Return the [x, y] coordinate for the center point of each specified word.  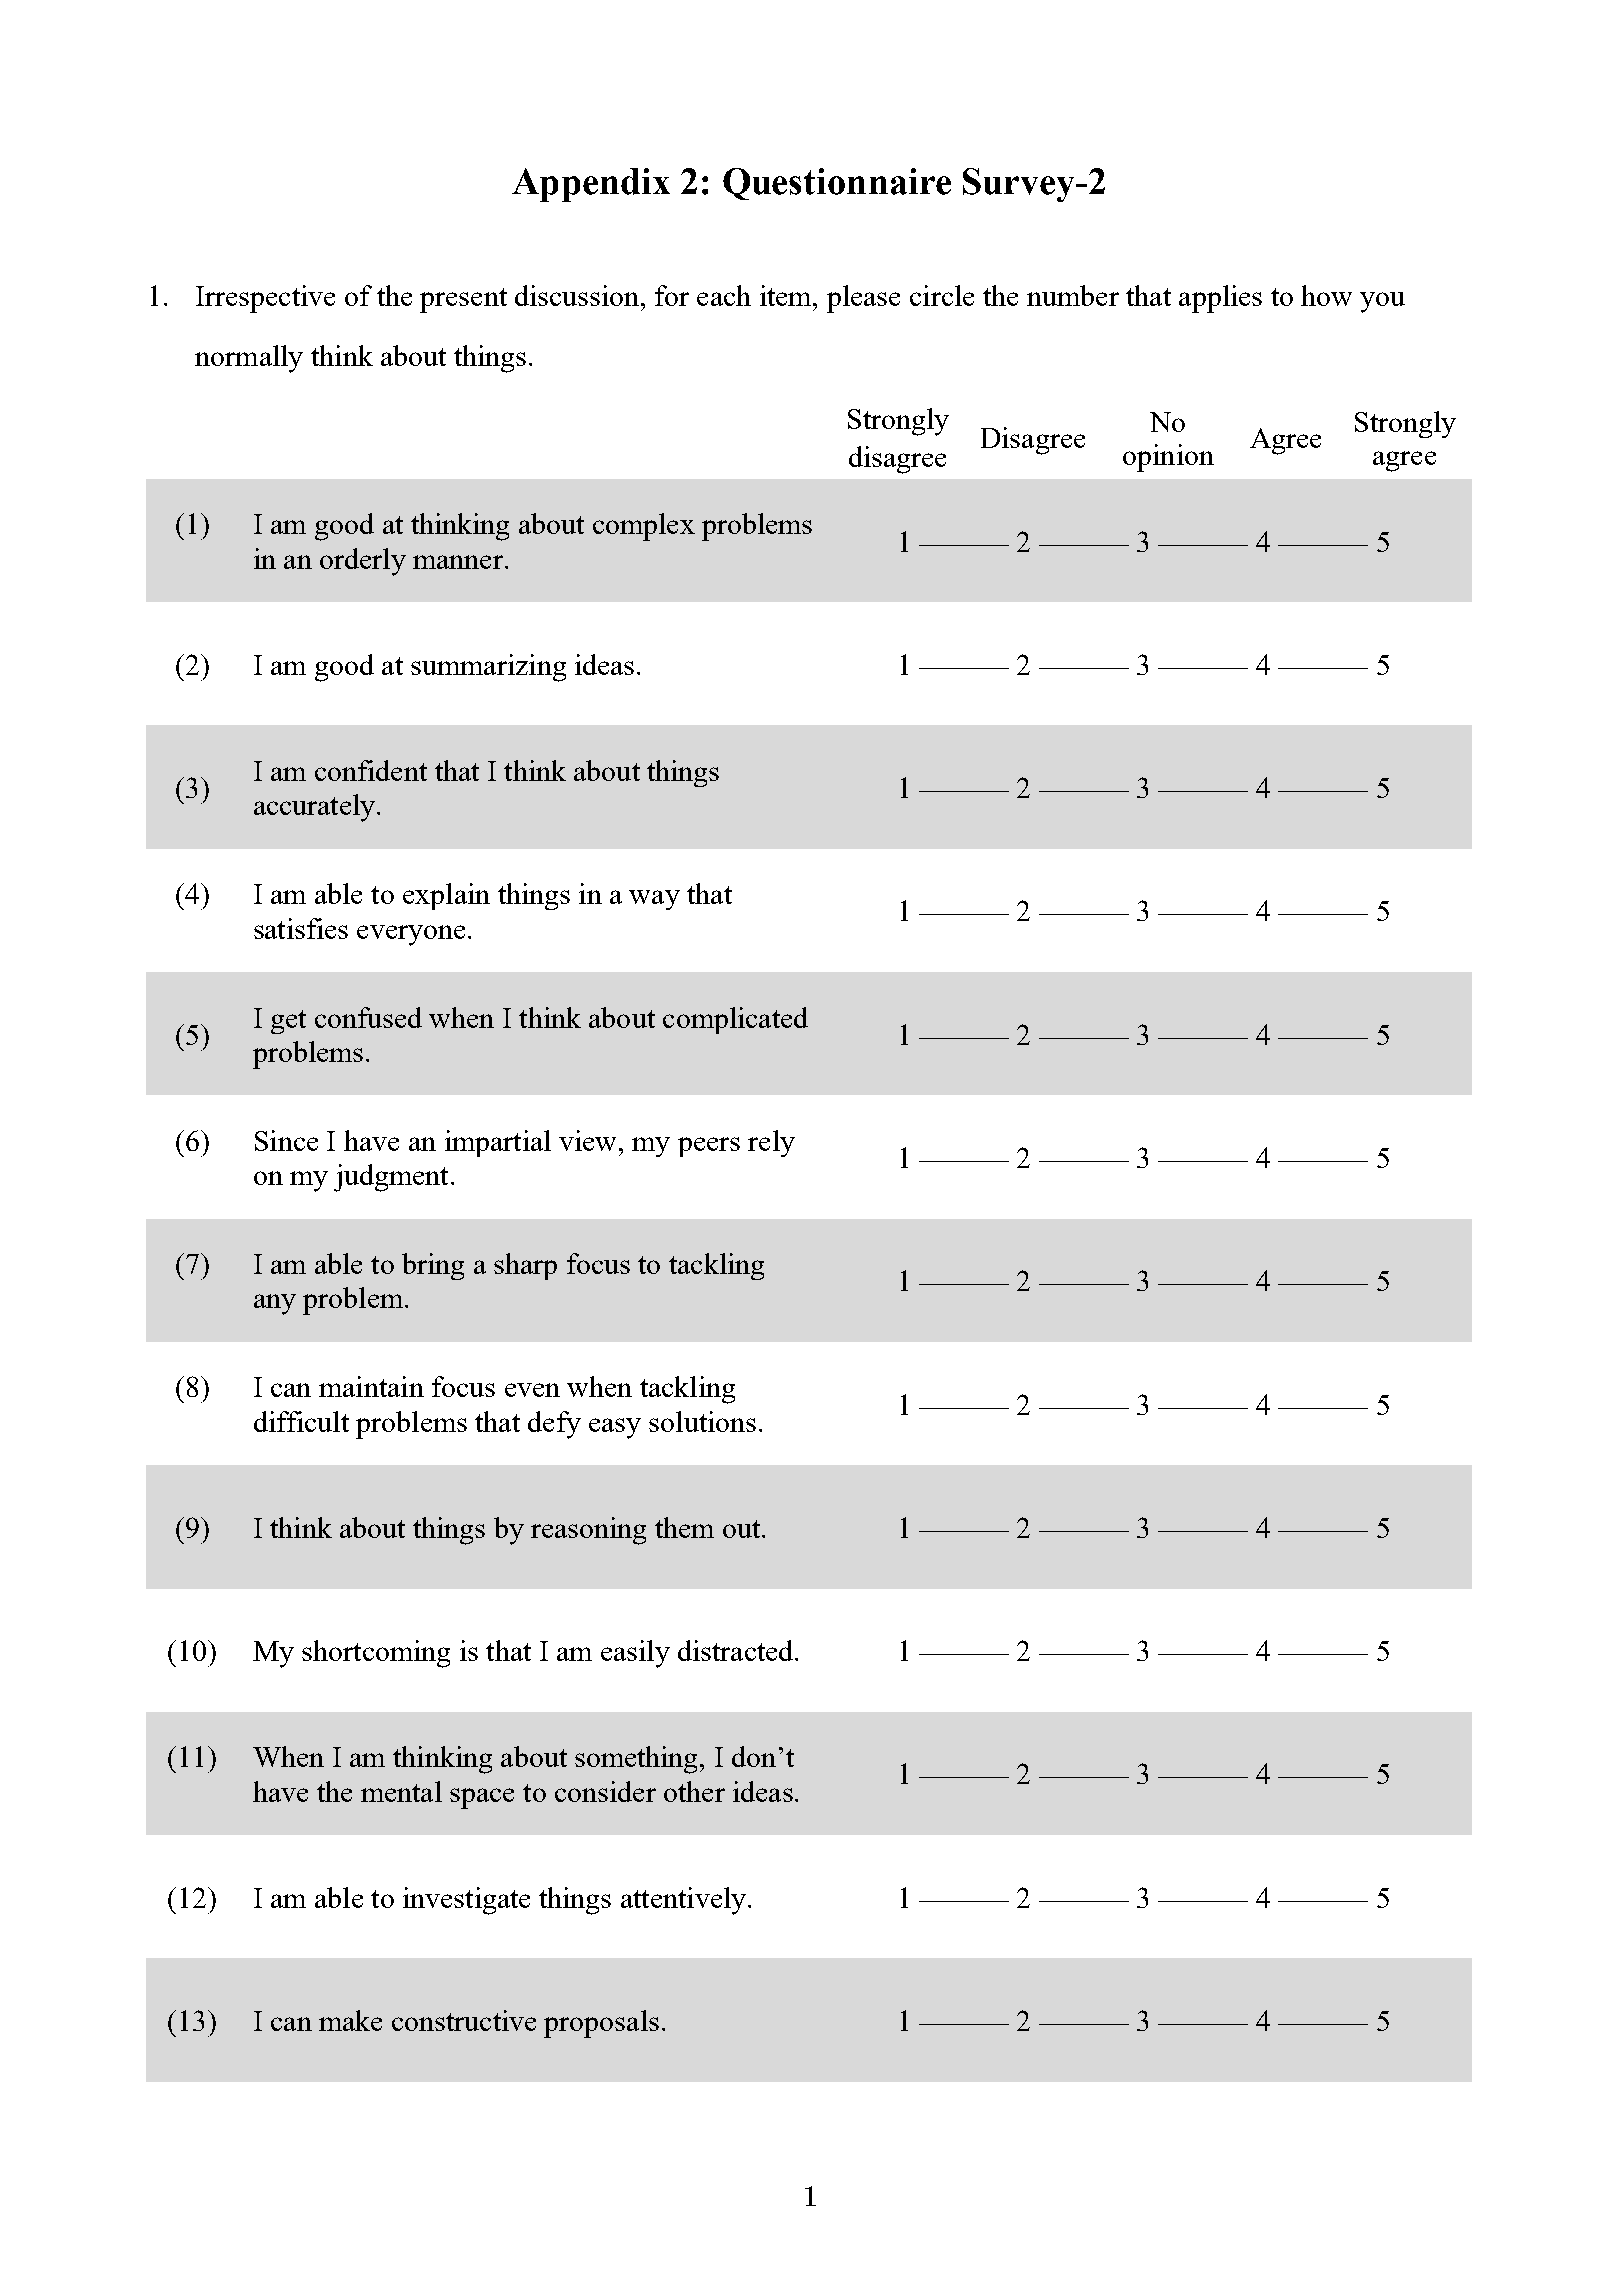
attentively [683, 1901]
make [350, 2020]
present [463, 300]
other [694, 1791]
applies [1220, 299]
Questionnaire [837, 184]
